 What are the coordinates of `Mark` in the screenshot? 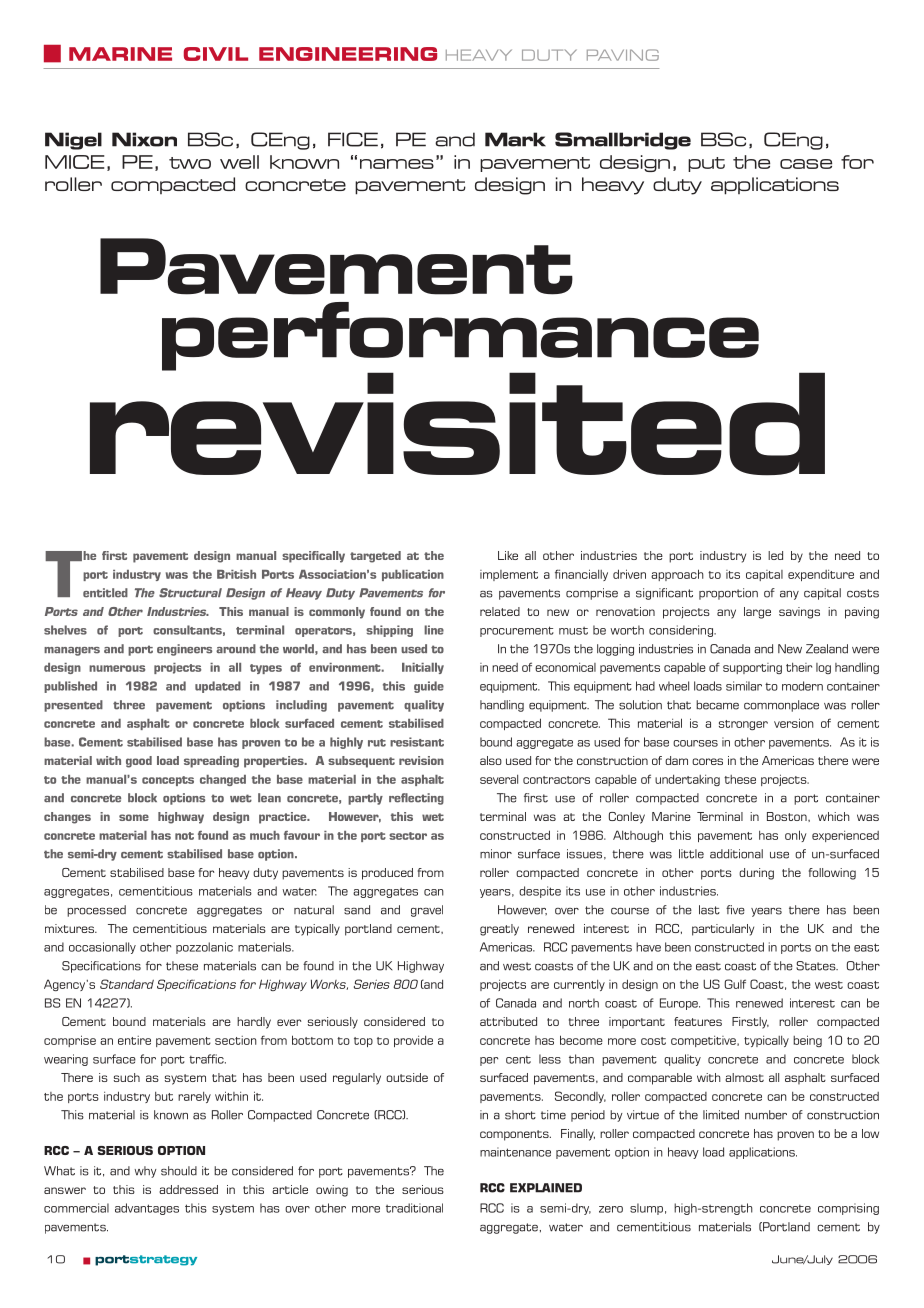 It's located at (515, 139).
